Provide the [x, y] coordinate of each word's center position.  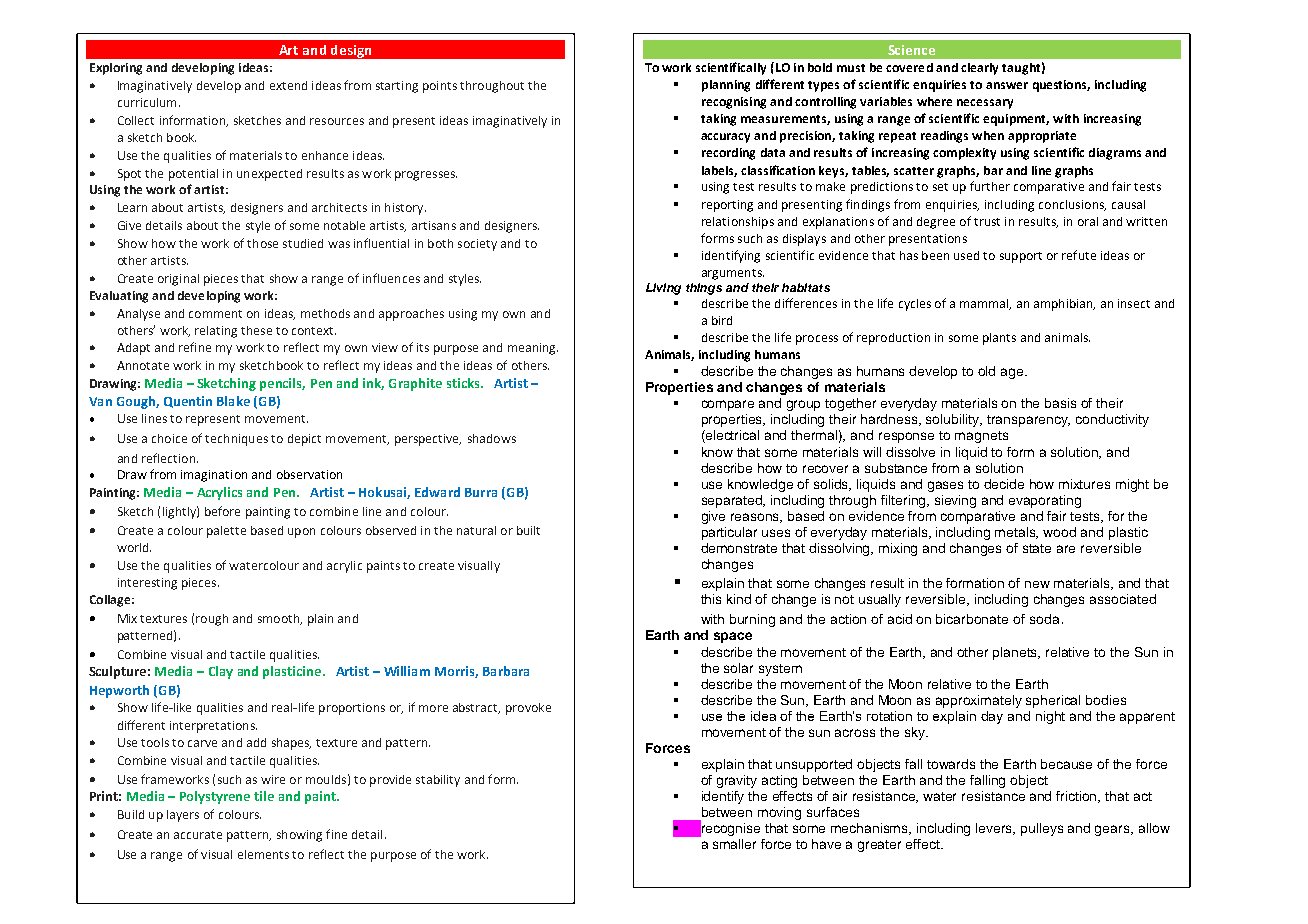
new [1037, 584]
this [711, 599]
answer [1007, 85]
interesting [147, 584]
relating [216, 332]
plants [999, 339]
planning [726, 86]
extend [288, 85]
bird [722, 320]
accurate [198, 835]
